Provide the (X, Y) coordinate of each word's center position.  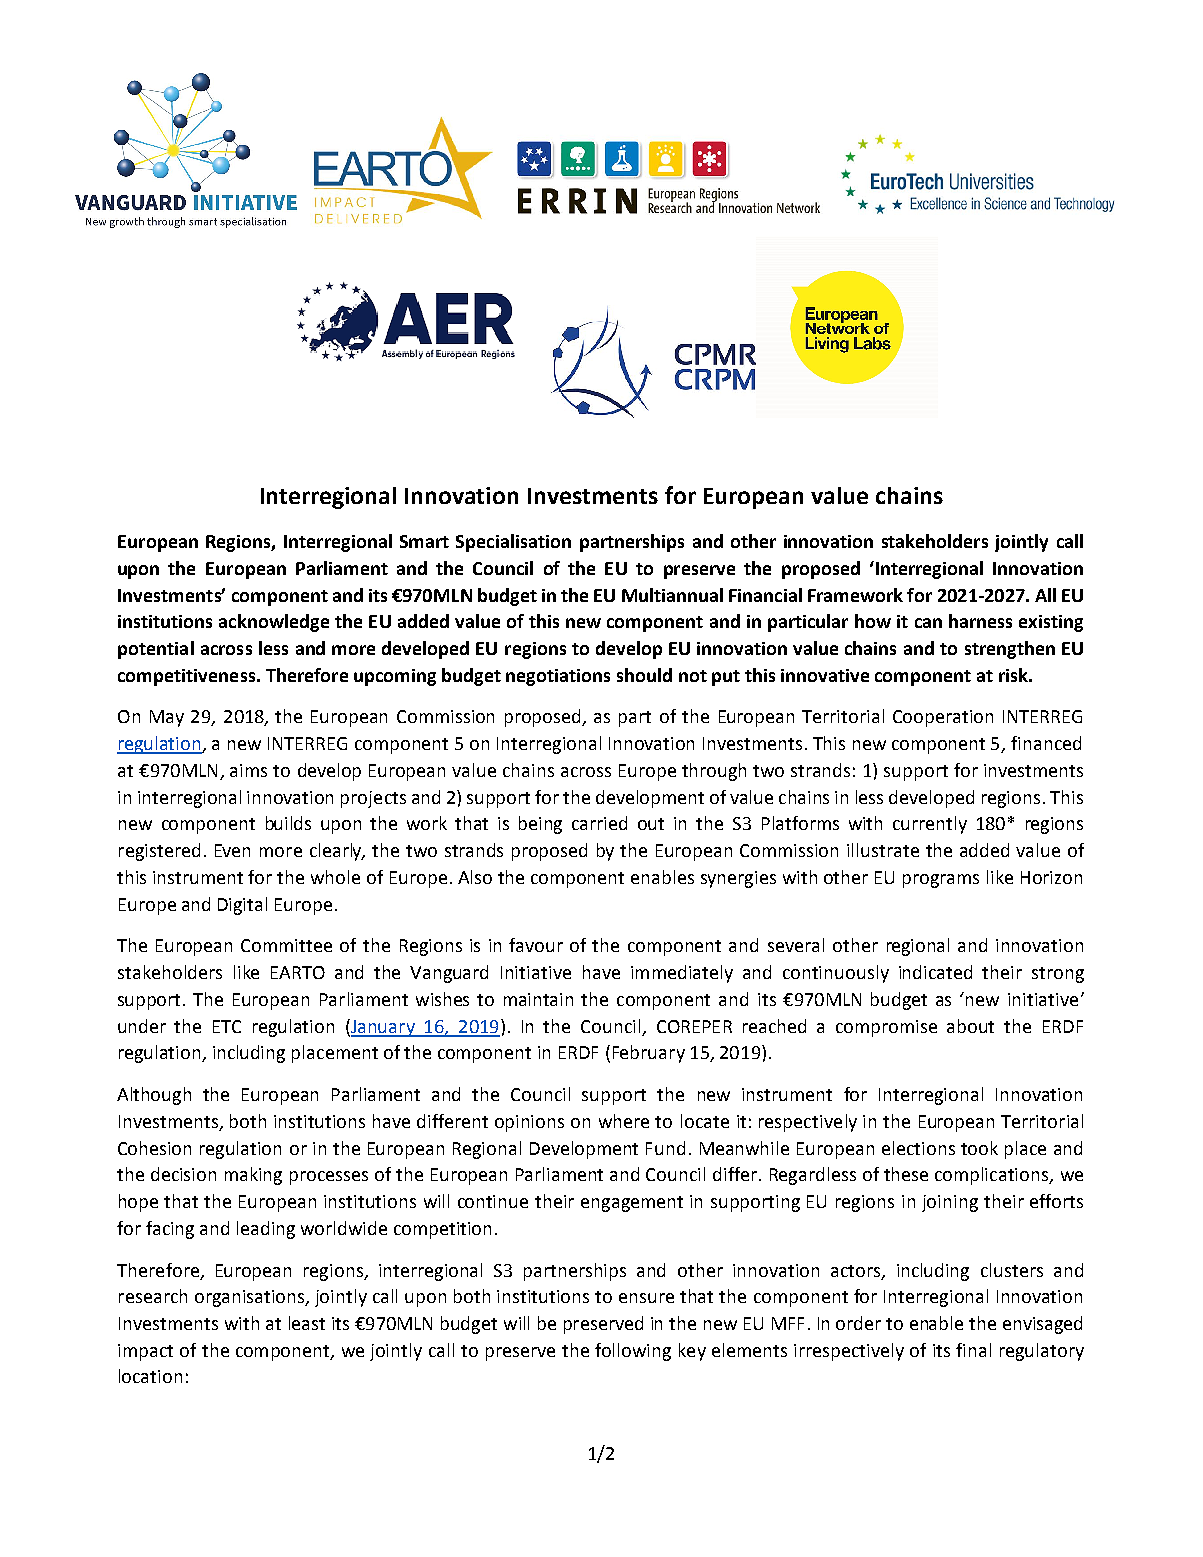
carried (599, 823)
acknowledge (274, 623)
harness (980, 621)
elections (918, 1148)
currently (930, 825)
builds (288, 823)
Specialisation (513, 543)
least (307, 1323)
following (633, 1352)
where (624, 1121)
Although (154, 1096)
